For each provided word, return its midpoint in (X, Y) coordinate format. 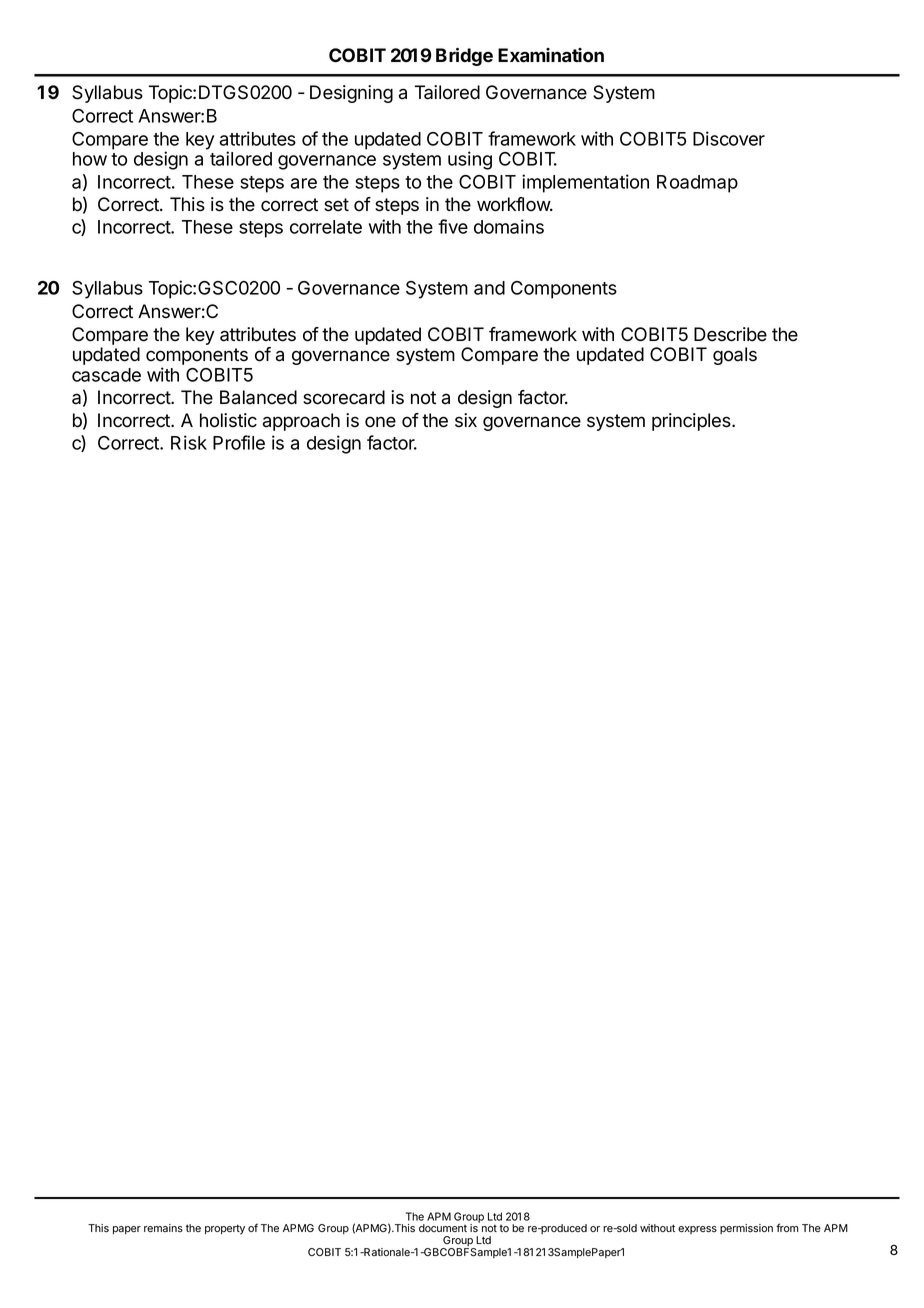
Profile (239, 442)
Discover (729, 138)
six (466, 420)
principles (692, 422)
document (443, 1228)
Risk (189, 442)
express (697, 1230)
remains (163, 1228)
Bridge (464, 57)
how (90, 159)
